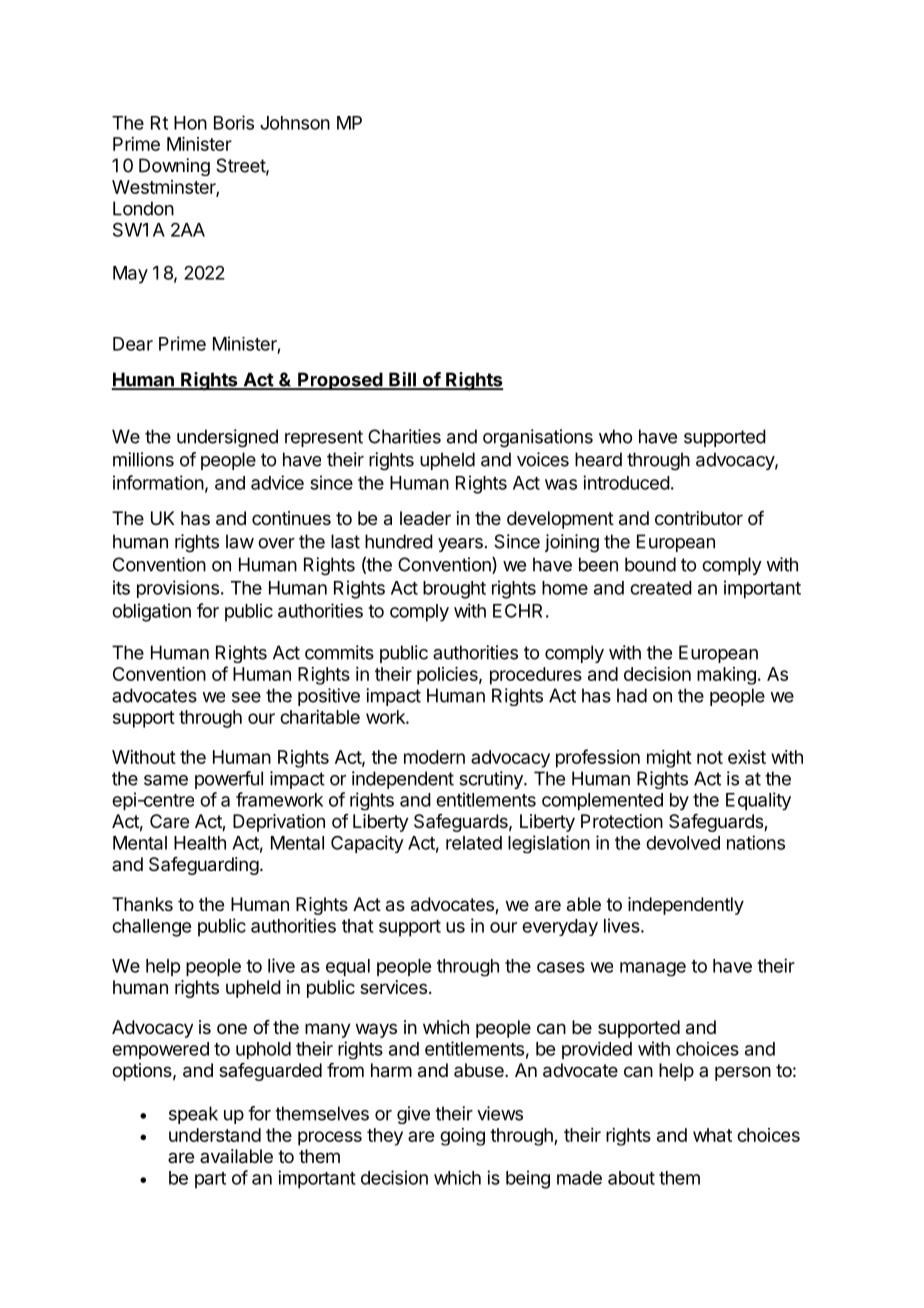  I want to click on Johnson, so click(295, 123).
